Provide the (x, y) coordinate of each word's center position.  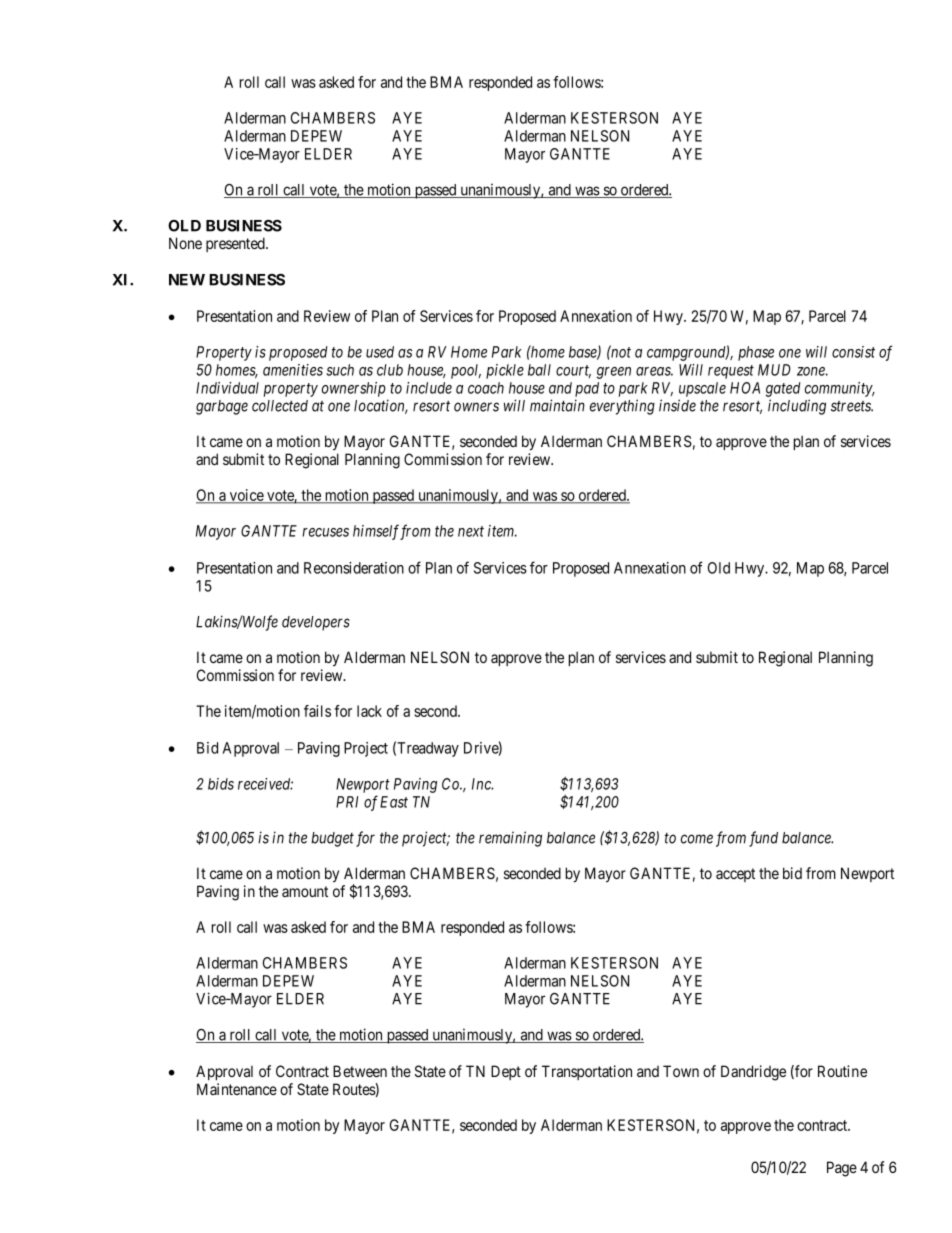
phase (756, 353)
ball (539, 370)
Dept (506, 1072)
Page (842, 1169)
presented (236, 244)
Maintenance (237, 1089)
